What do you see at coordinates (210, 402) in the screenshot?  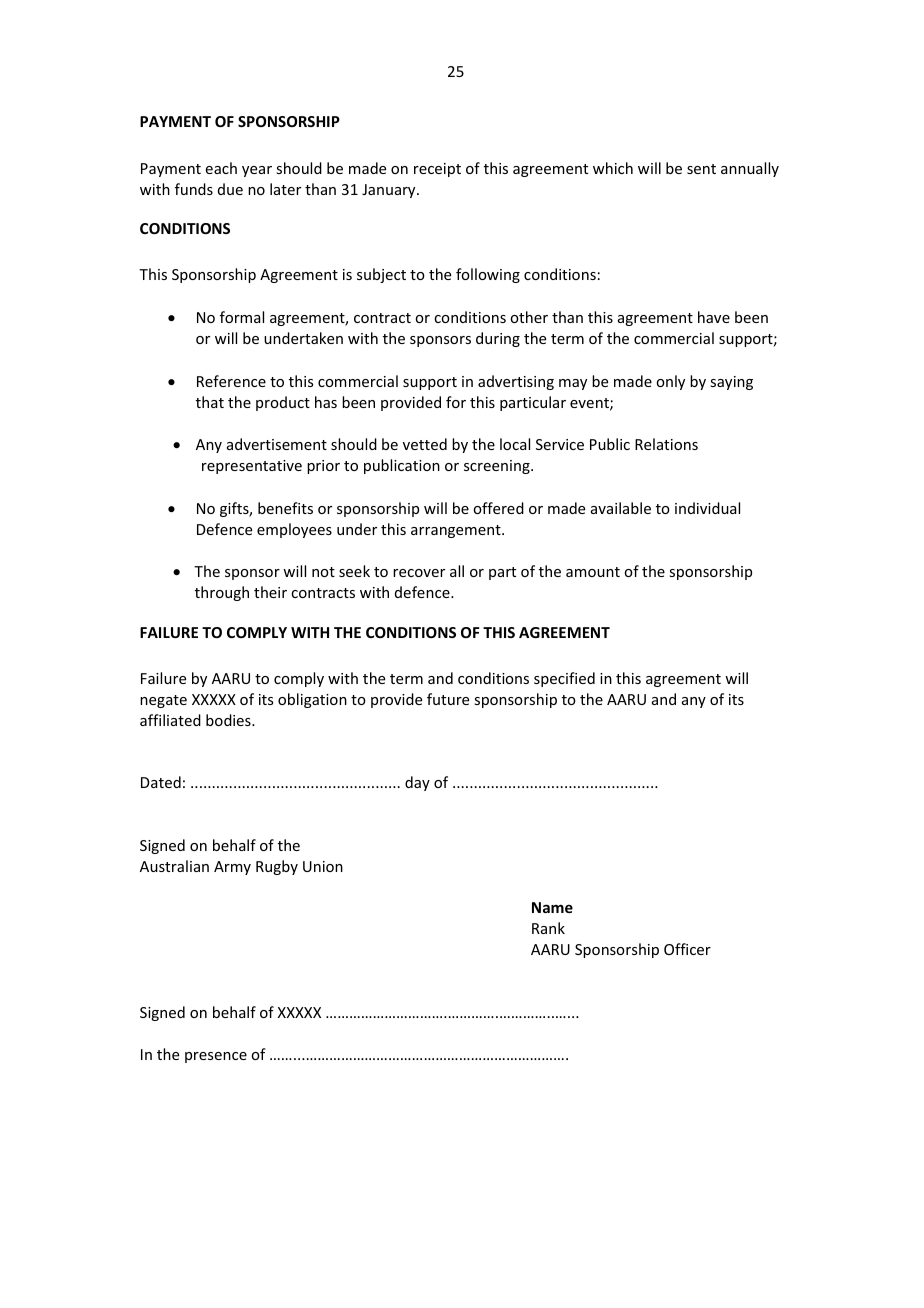 I see `that` at bounding box center [210, 402].
